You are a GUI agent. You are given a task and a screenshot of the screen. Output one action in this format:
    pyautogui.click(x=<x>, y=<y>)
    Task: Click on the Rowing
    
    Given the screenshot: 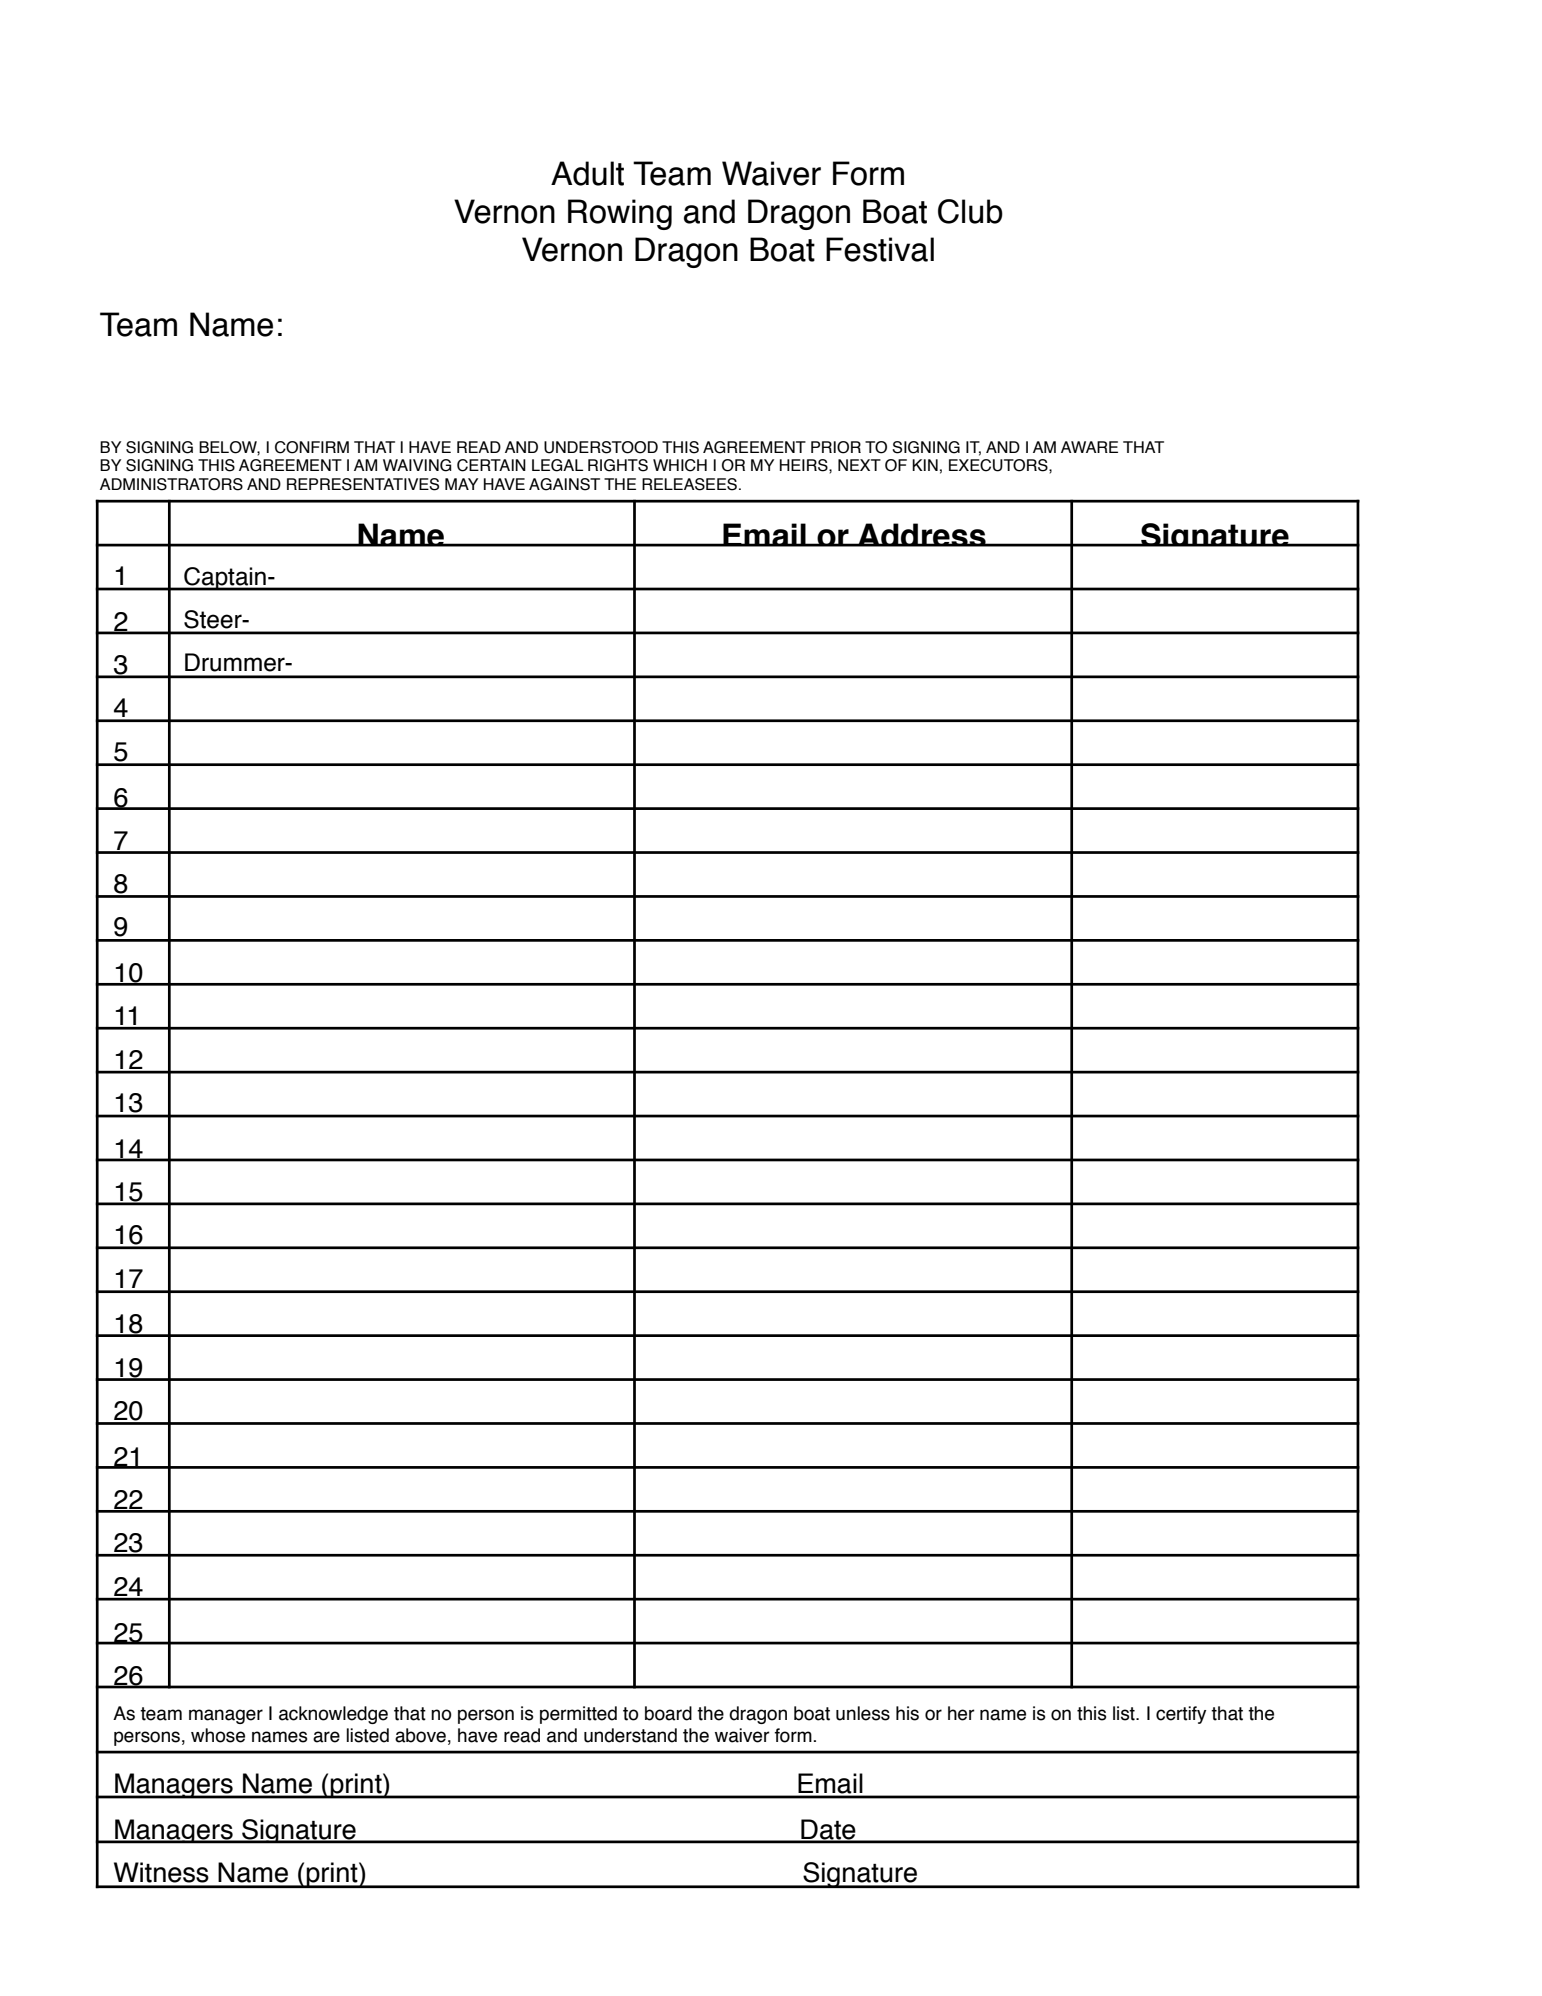 What is the action you would take?
    pyautogui.click(x=620, y=214)
